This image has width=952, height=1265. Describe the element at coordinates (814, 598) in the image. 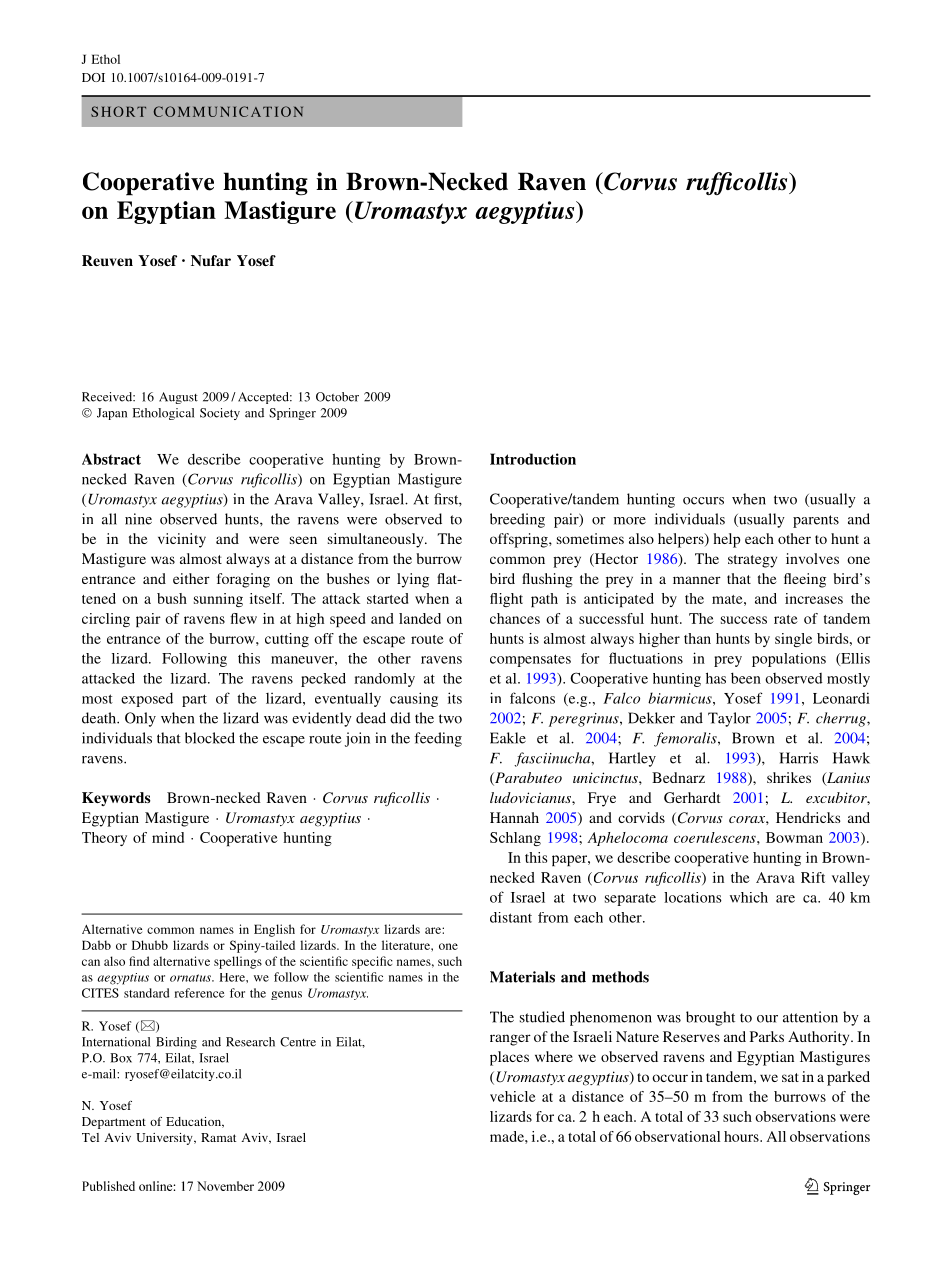

I see `increases` at that location.
